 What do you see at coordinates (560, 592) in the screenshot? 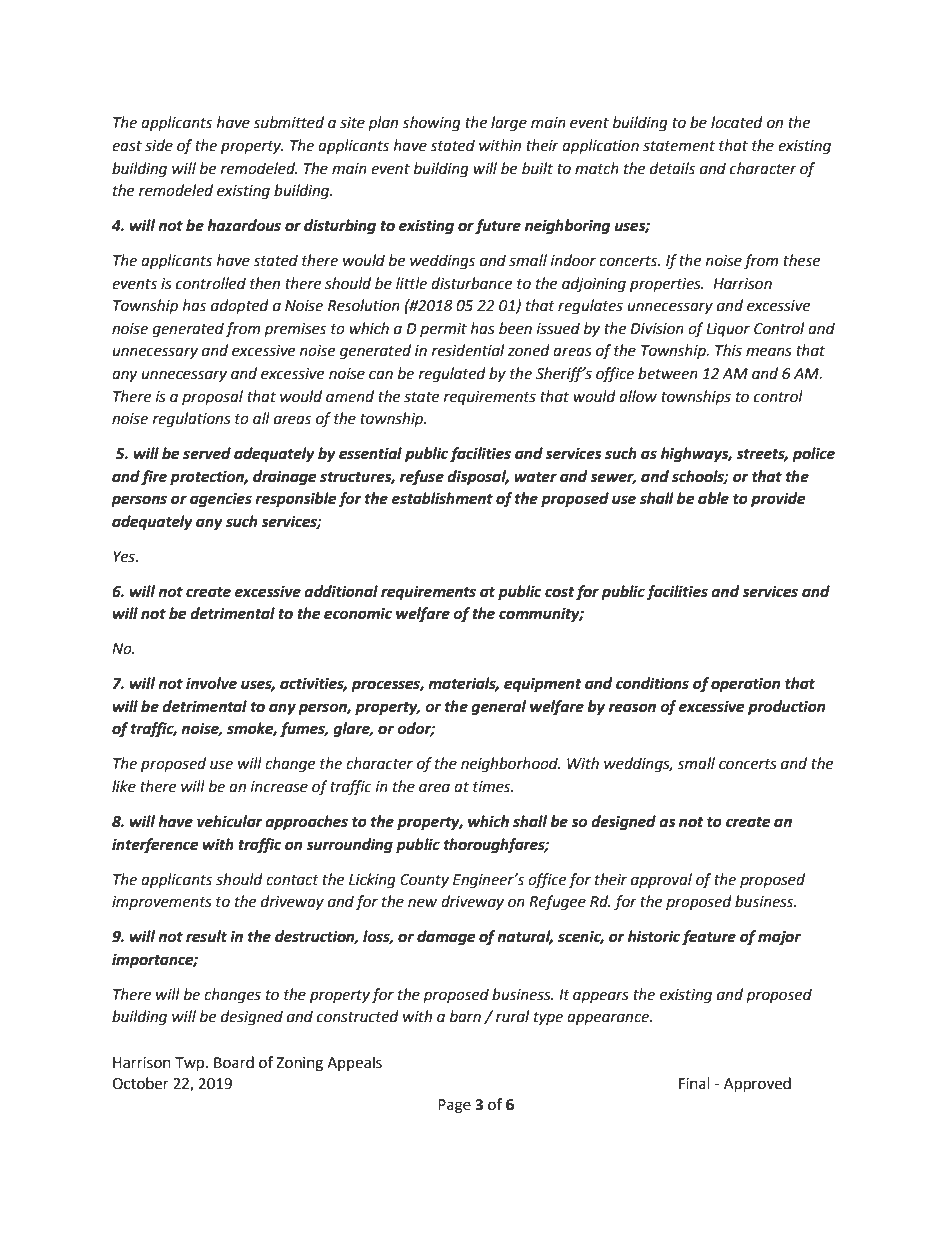
I see `cost` at bounding box center [560, 592].
